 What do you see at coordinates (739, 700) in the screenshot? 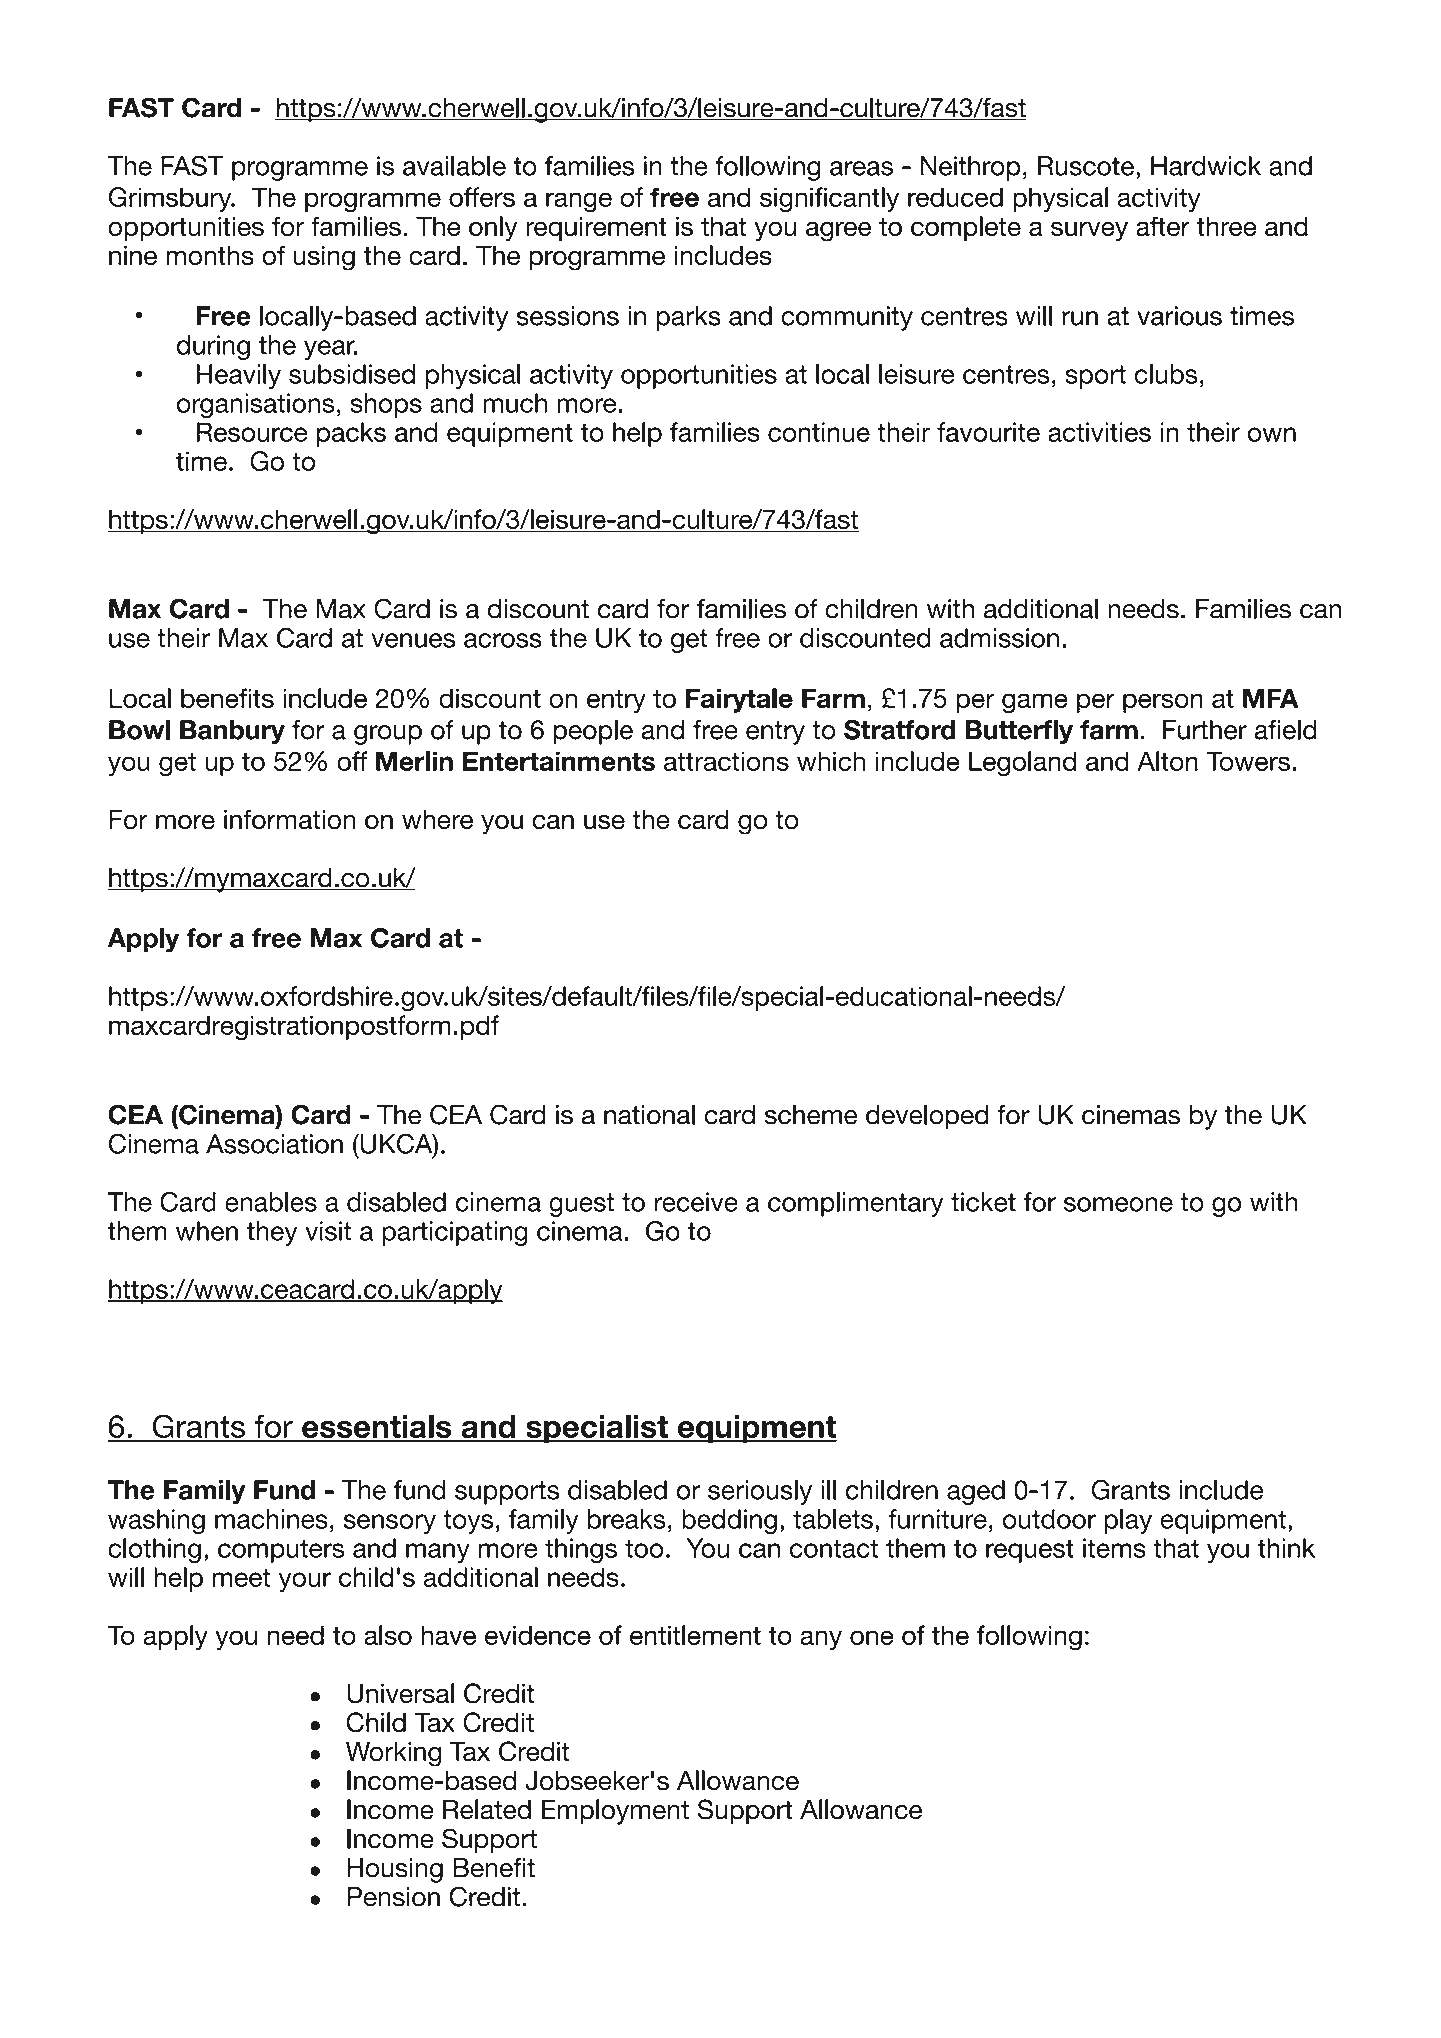
I see `Fairytale` at bounding box center [739, 700].
